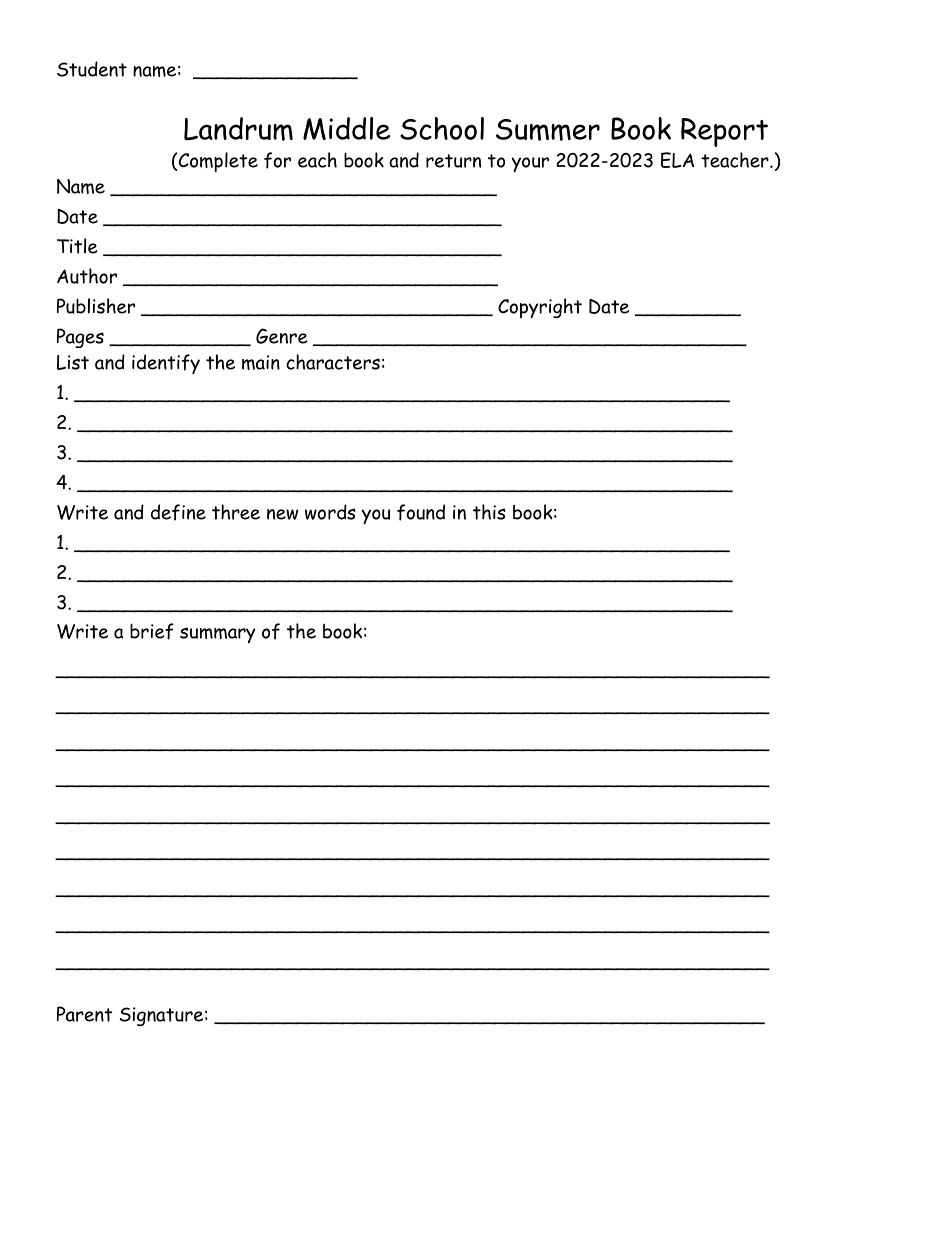 This screenshot has width=952, height=1233. I want to click on define, so click(178, 512).
